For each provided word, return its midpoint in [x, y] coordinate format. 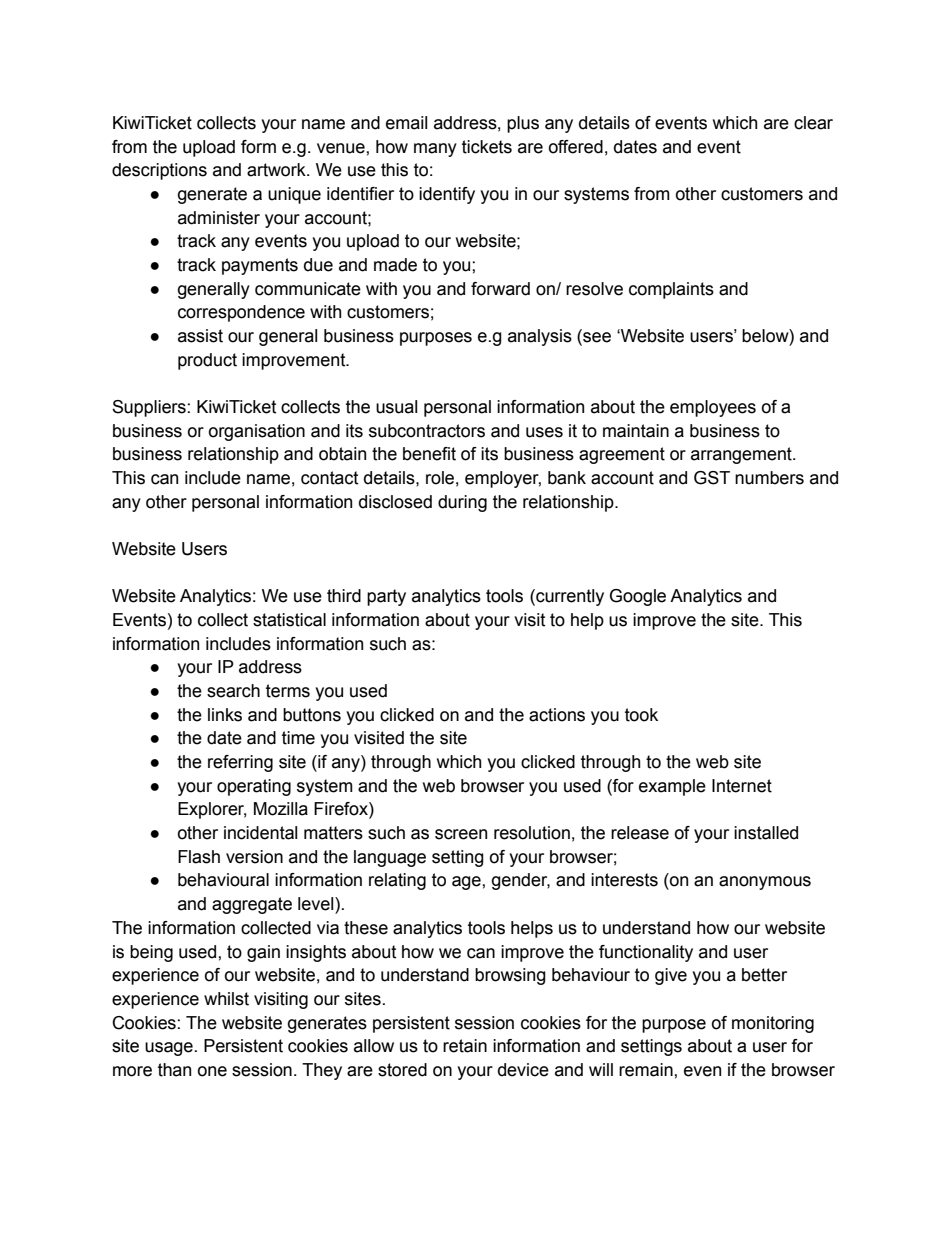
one [212, 1071]
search [233, 691]
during [462, 503]
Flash [199, 857]
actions [557, 715]
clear [813, 123]
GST [712, 478]
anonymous [765, 883]
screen [461, 834]
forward [500, 289]
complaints [671, 290]
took [641, 715]
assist [200, 336]
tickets [487, 147]
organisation [257, 432]
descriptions [159, 171]
